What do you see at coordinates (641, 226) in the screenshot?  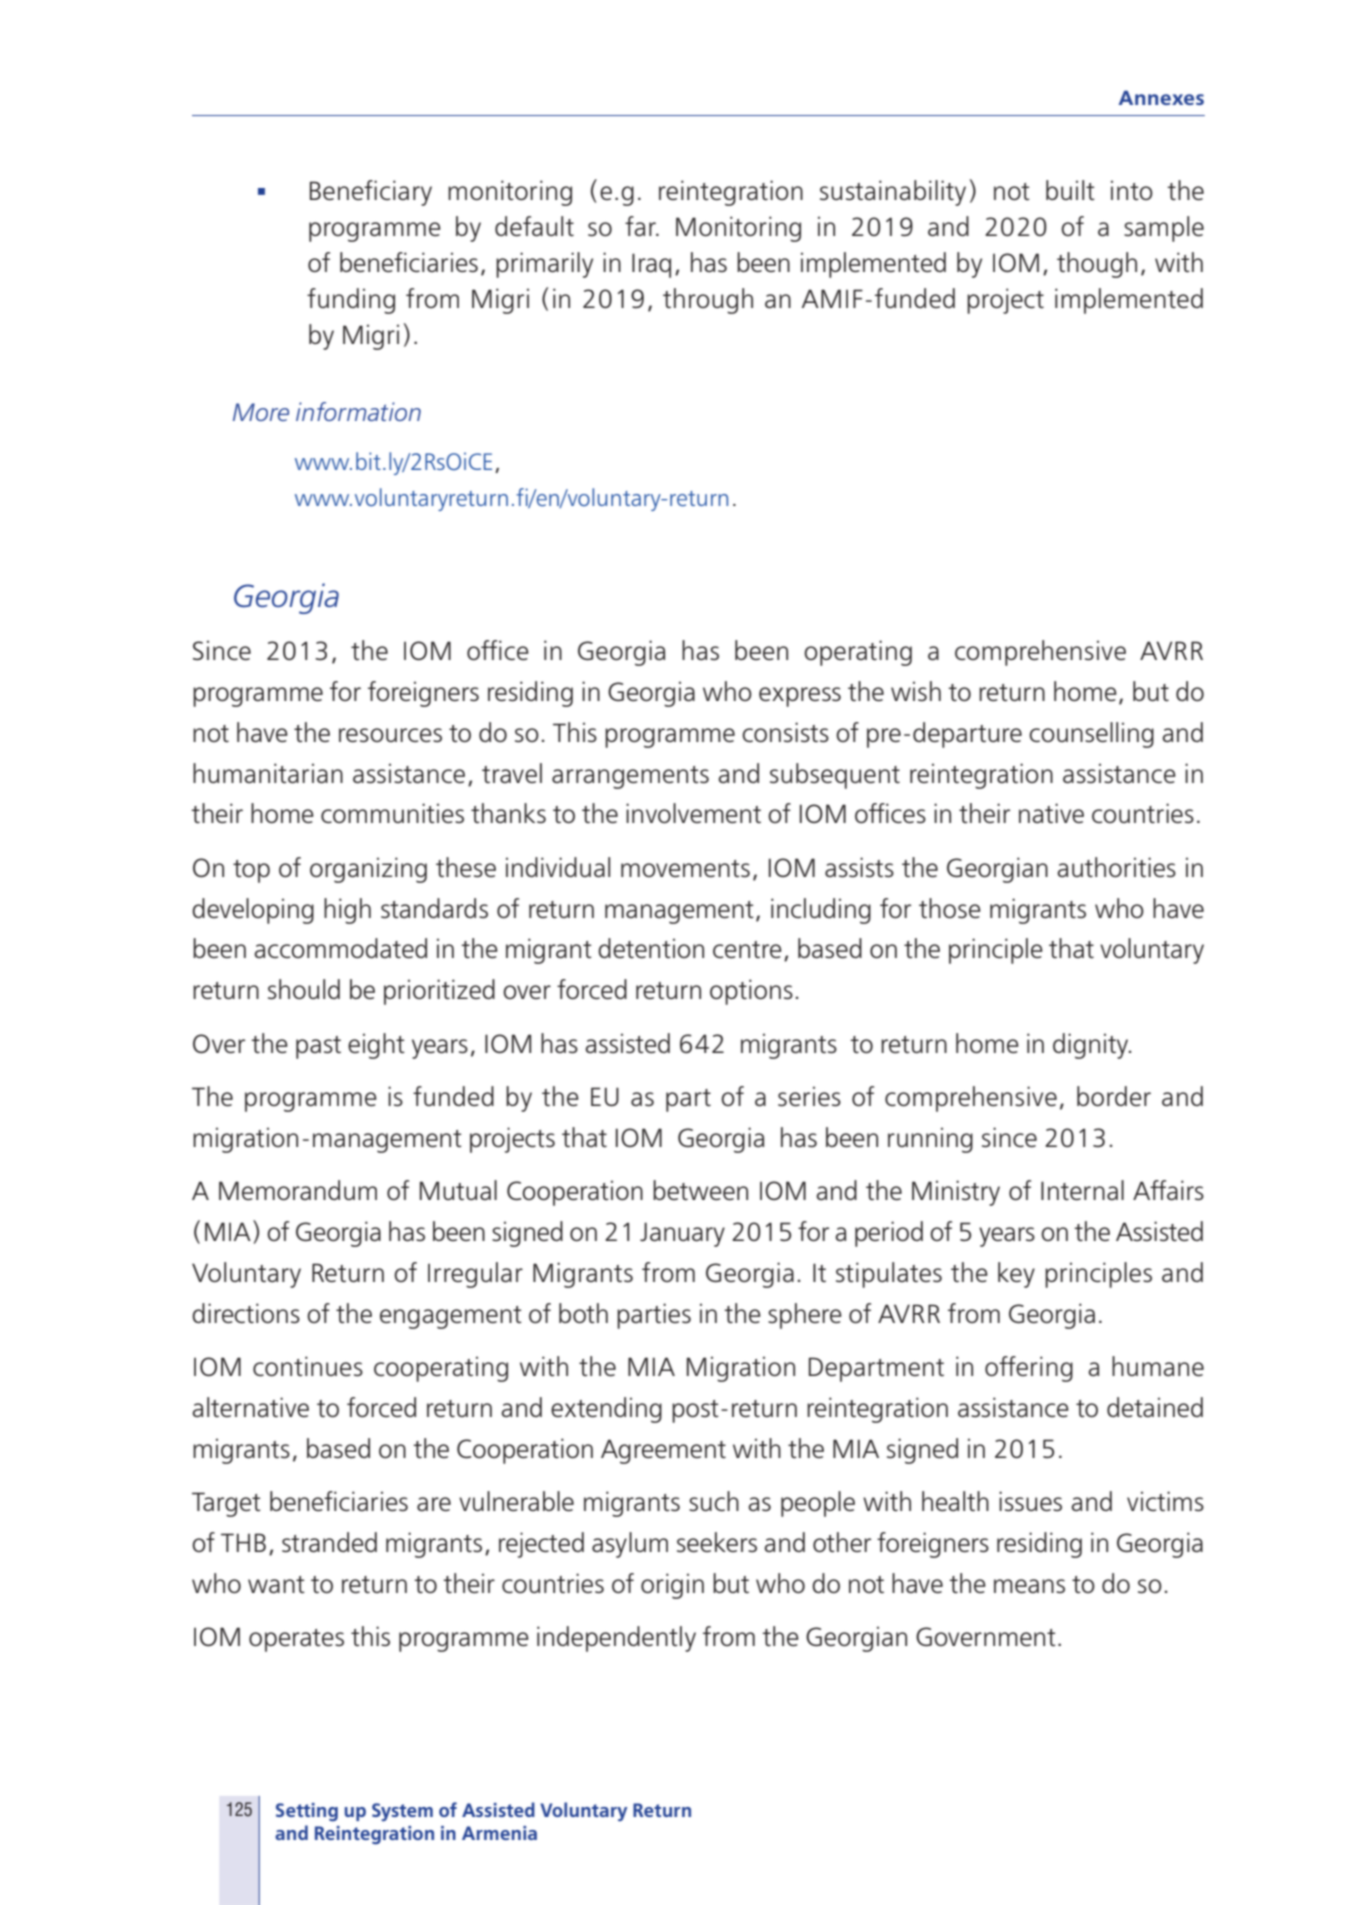 I see `far` at bounding box center [641, 226].
